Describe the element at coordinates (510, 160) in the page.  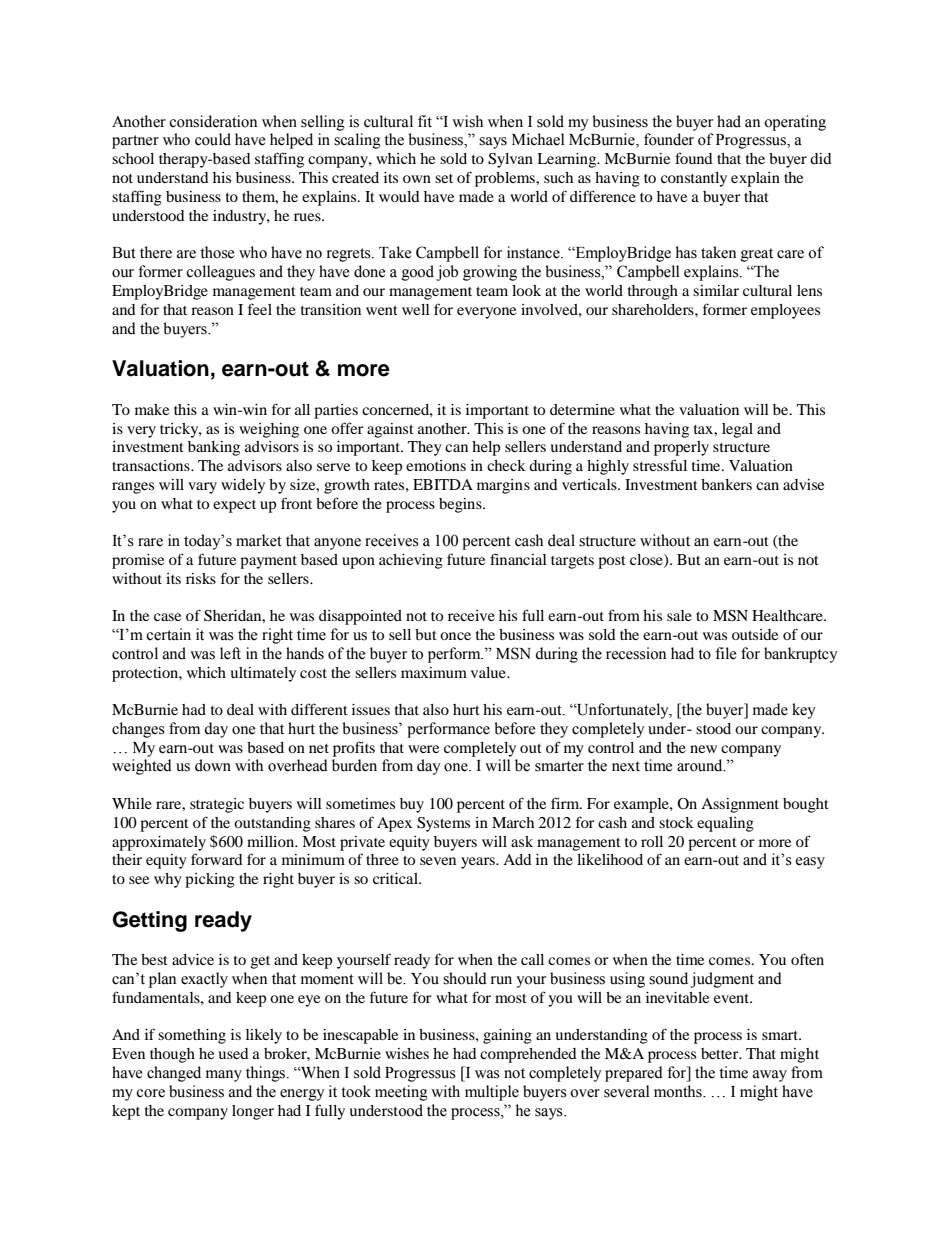
I see `Sylvan` at that location.
